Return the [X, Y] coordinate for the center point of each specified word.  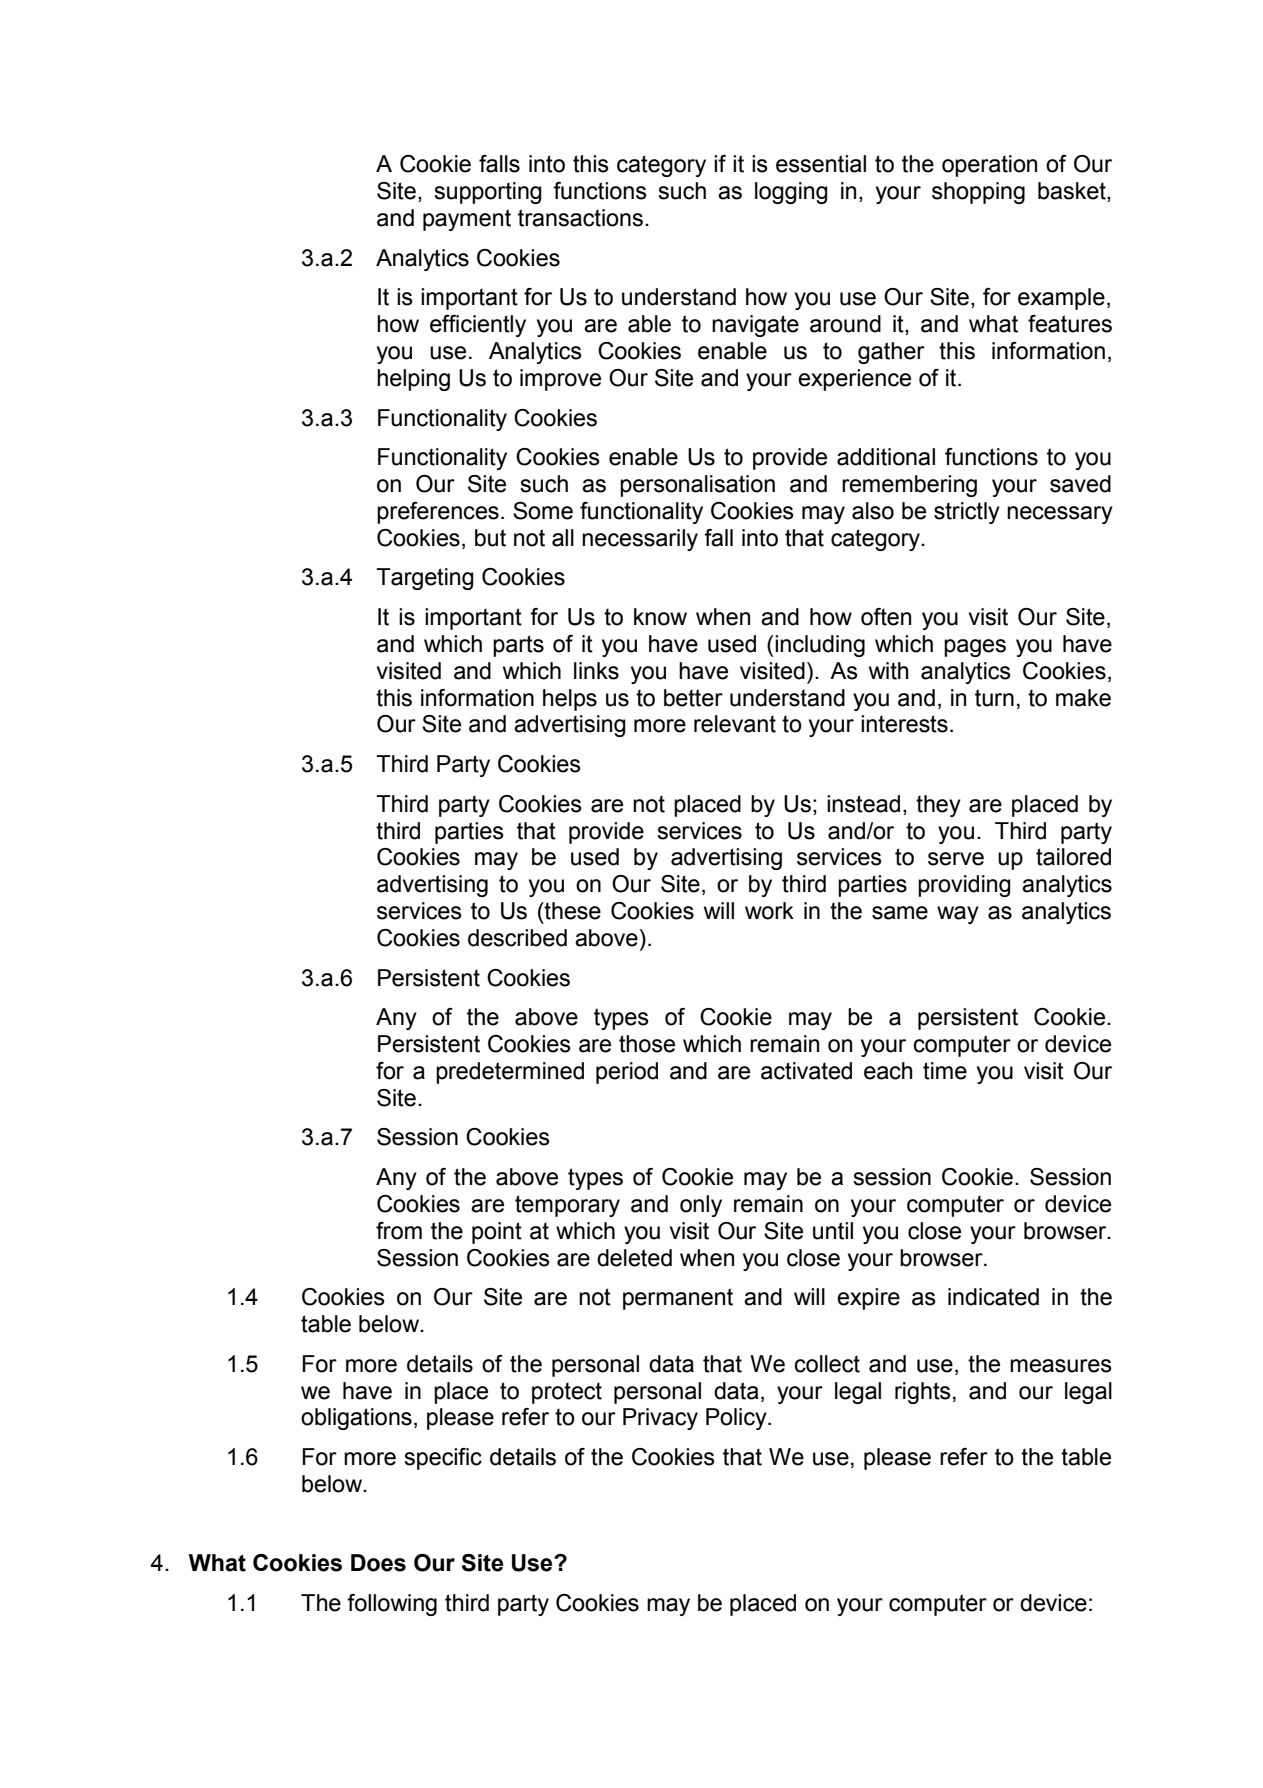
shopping [978, 193]
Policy [737, 1419]
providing [964, 886]
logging [791, 193]
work [769, 911]
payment [467, 220]
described [517, 938]
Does [378, 1563]
